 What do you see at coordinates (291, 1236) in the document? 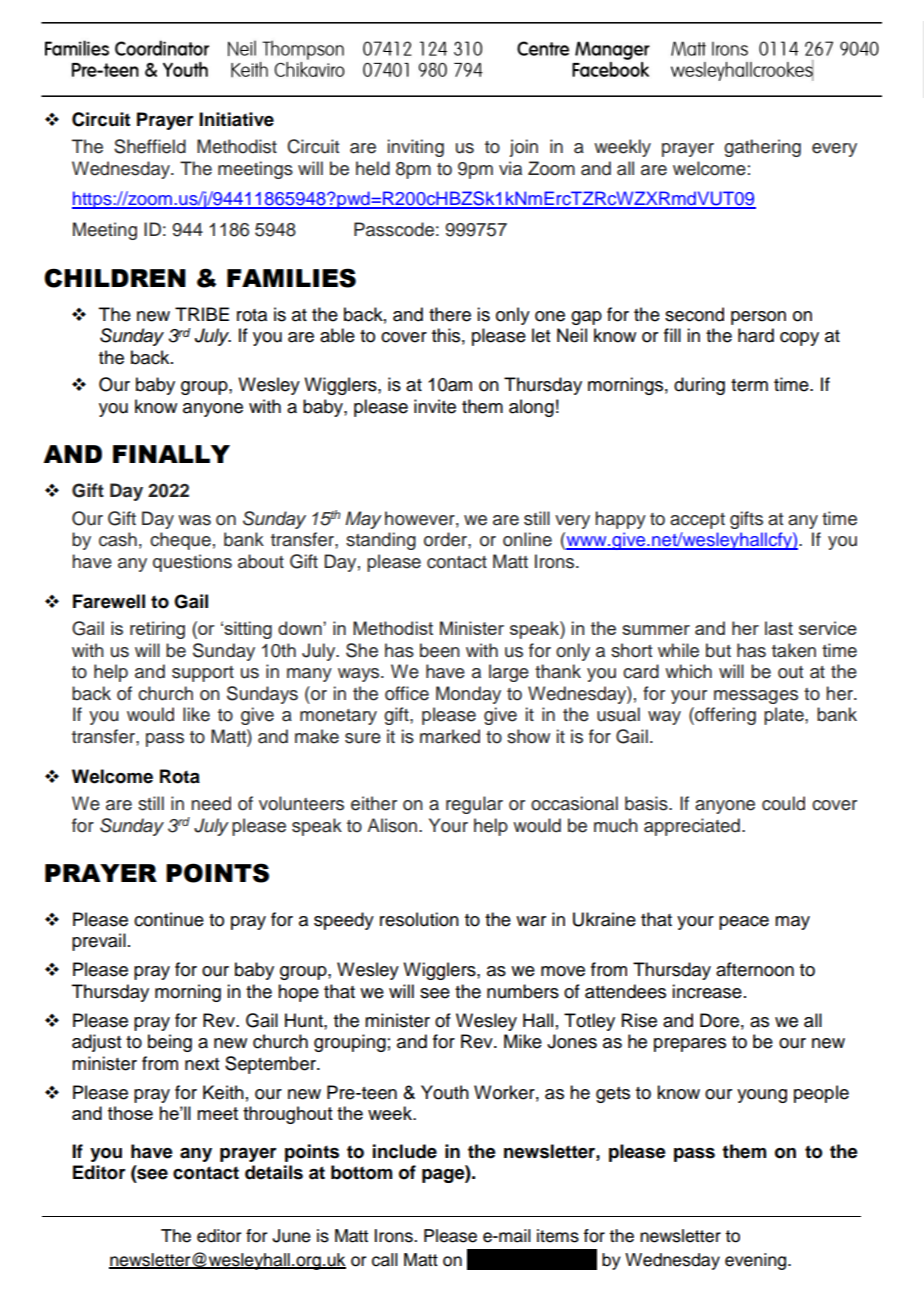
I see `June` at bounding box center [291, 1236].
